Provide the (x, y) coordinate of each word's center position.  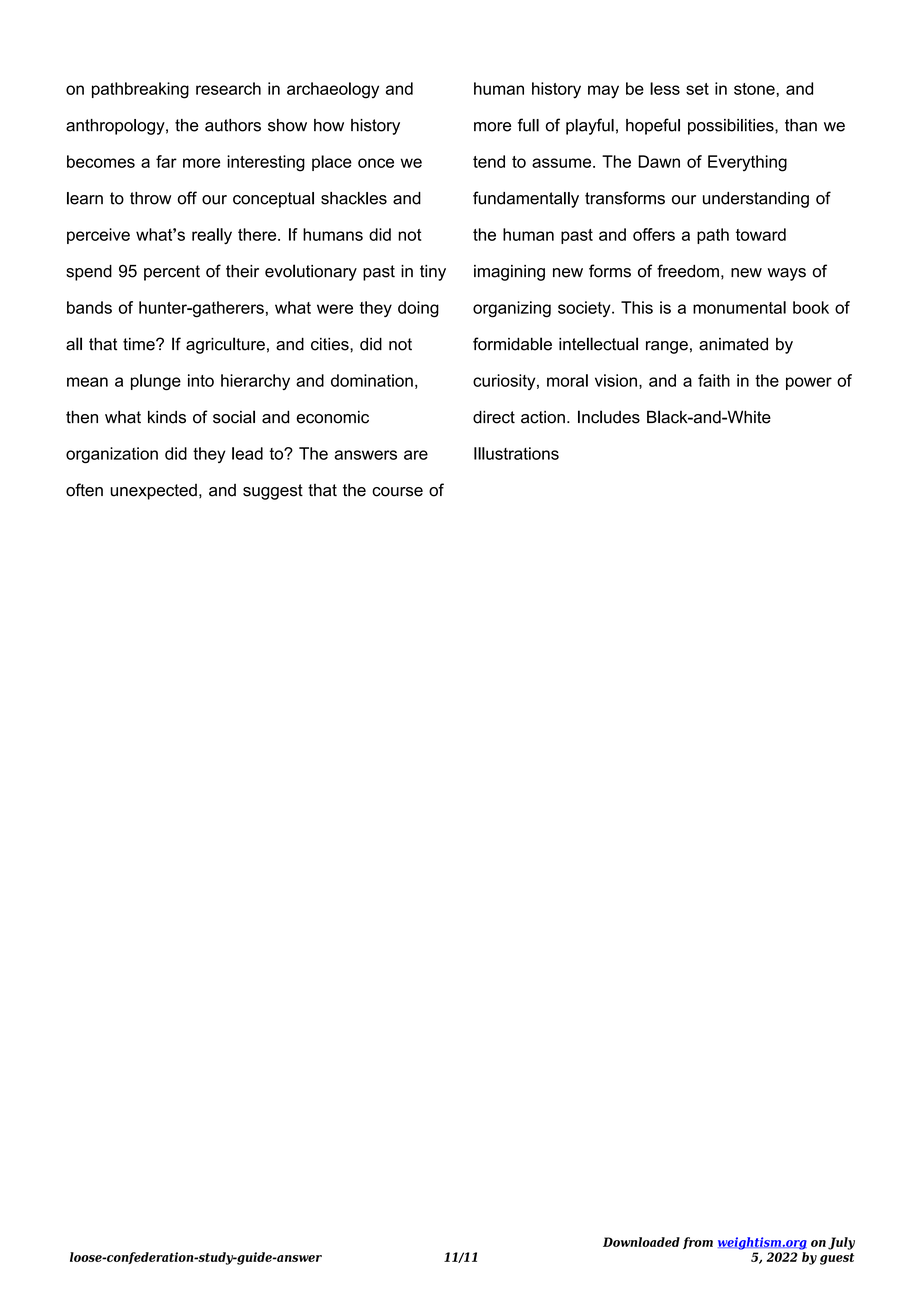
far (166, 161)
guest (837, 1259)
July (841, 1243)
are (416, 455)
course (397, 492)
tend (489, 161)
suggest (273, 492)
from (698, 1243)
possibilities (732, 127)
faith (714, 380)
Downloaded (641, 1242)
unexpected (154, 492)
